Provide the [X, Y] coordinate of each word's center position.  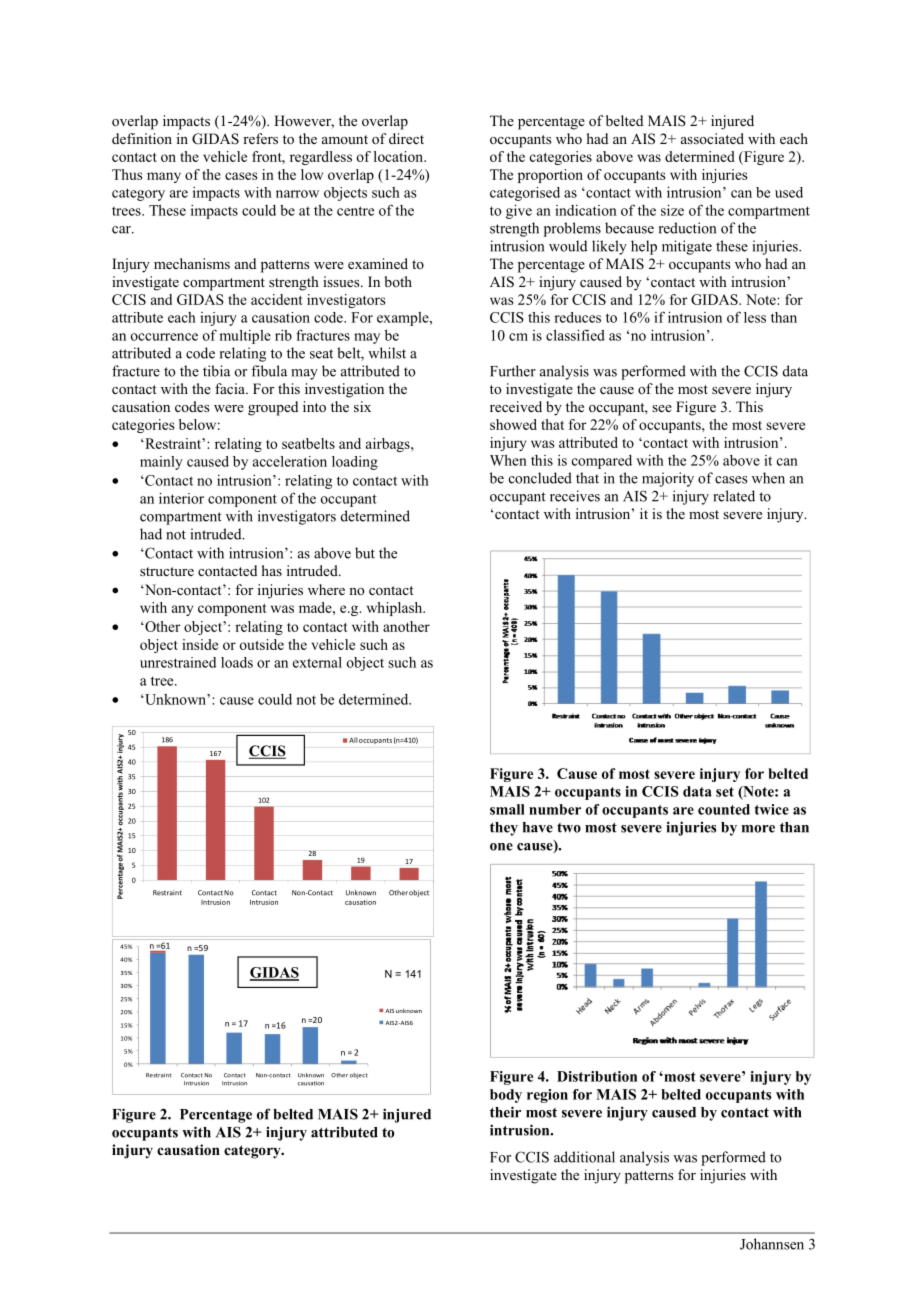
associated [712, 138]
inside [200, 644]
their [505, 1112]
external [317, 662]
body [506, 1096]
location [400, 156]
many [164, 177]
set [725, 792]
